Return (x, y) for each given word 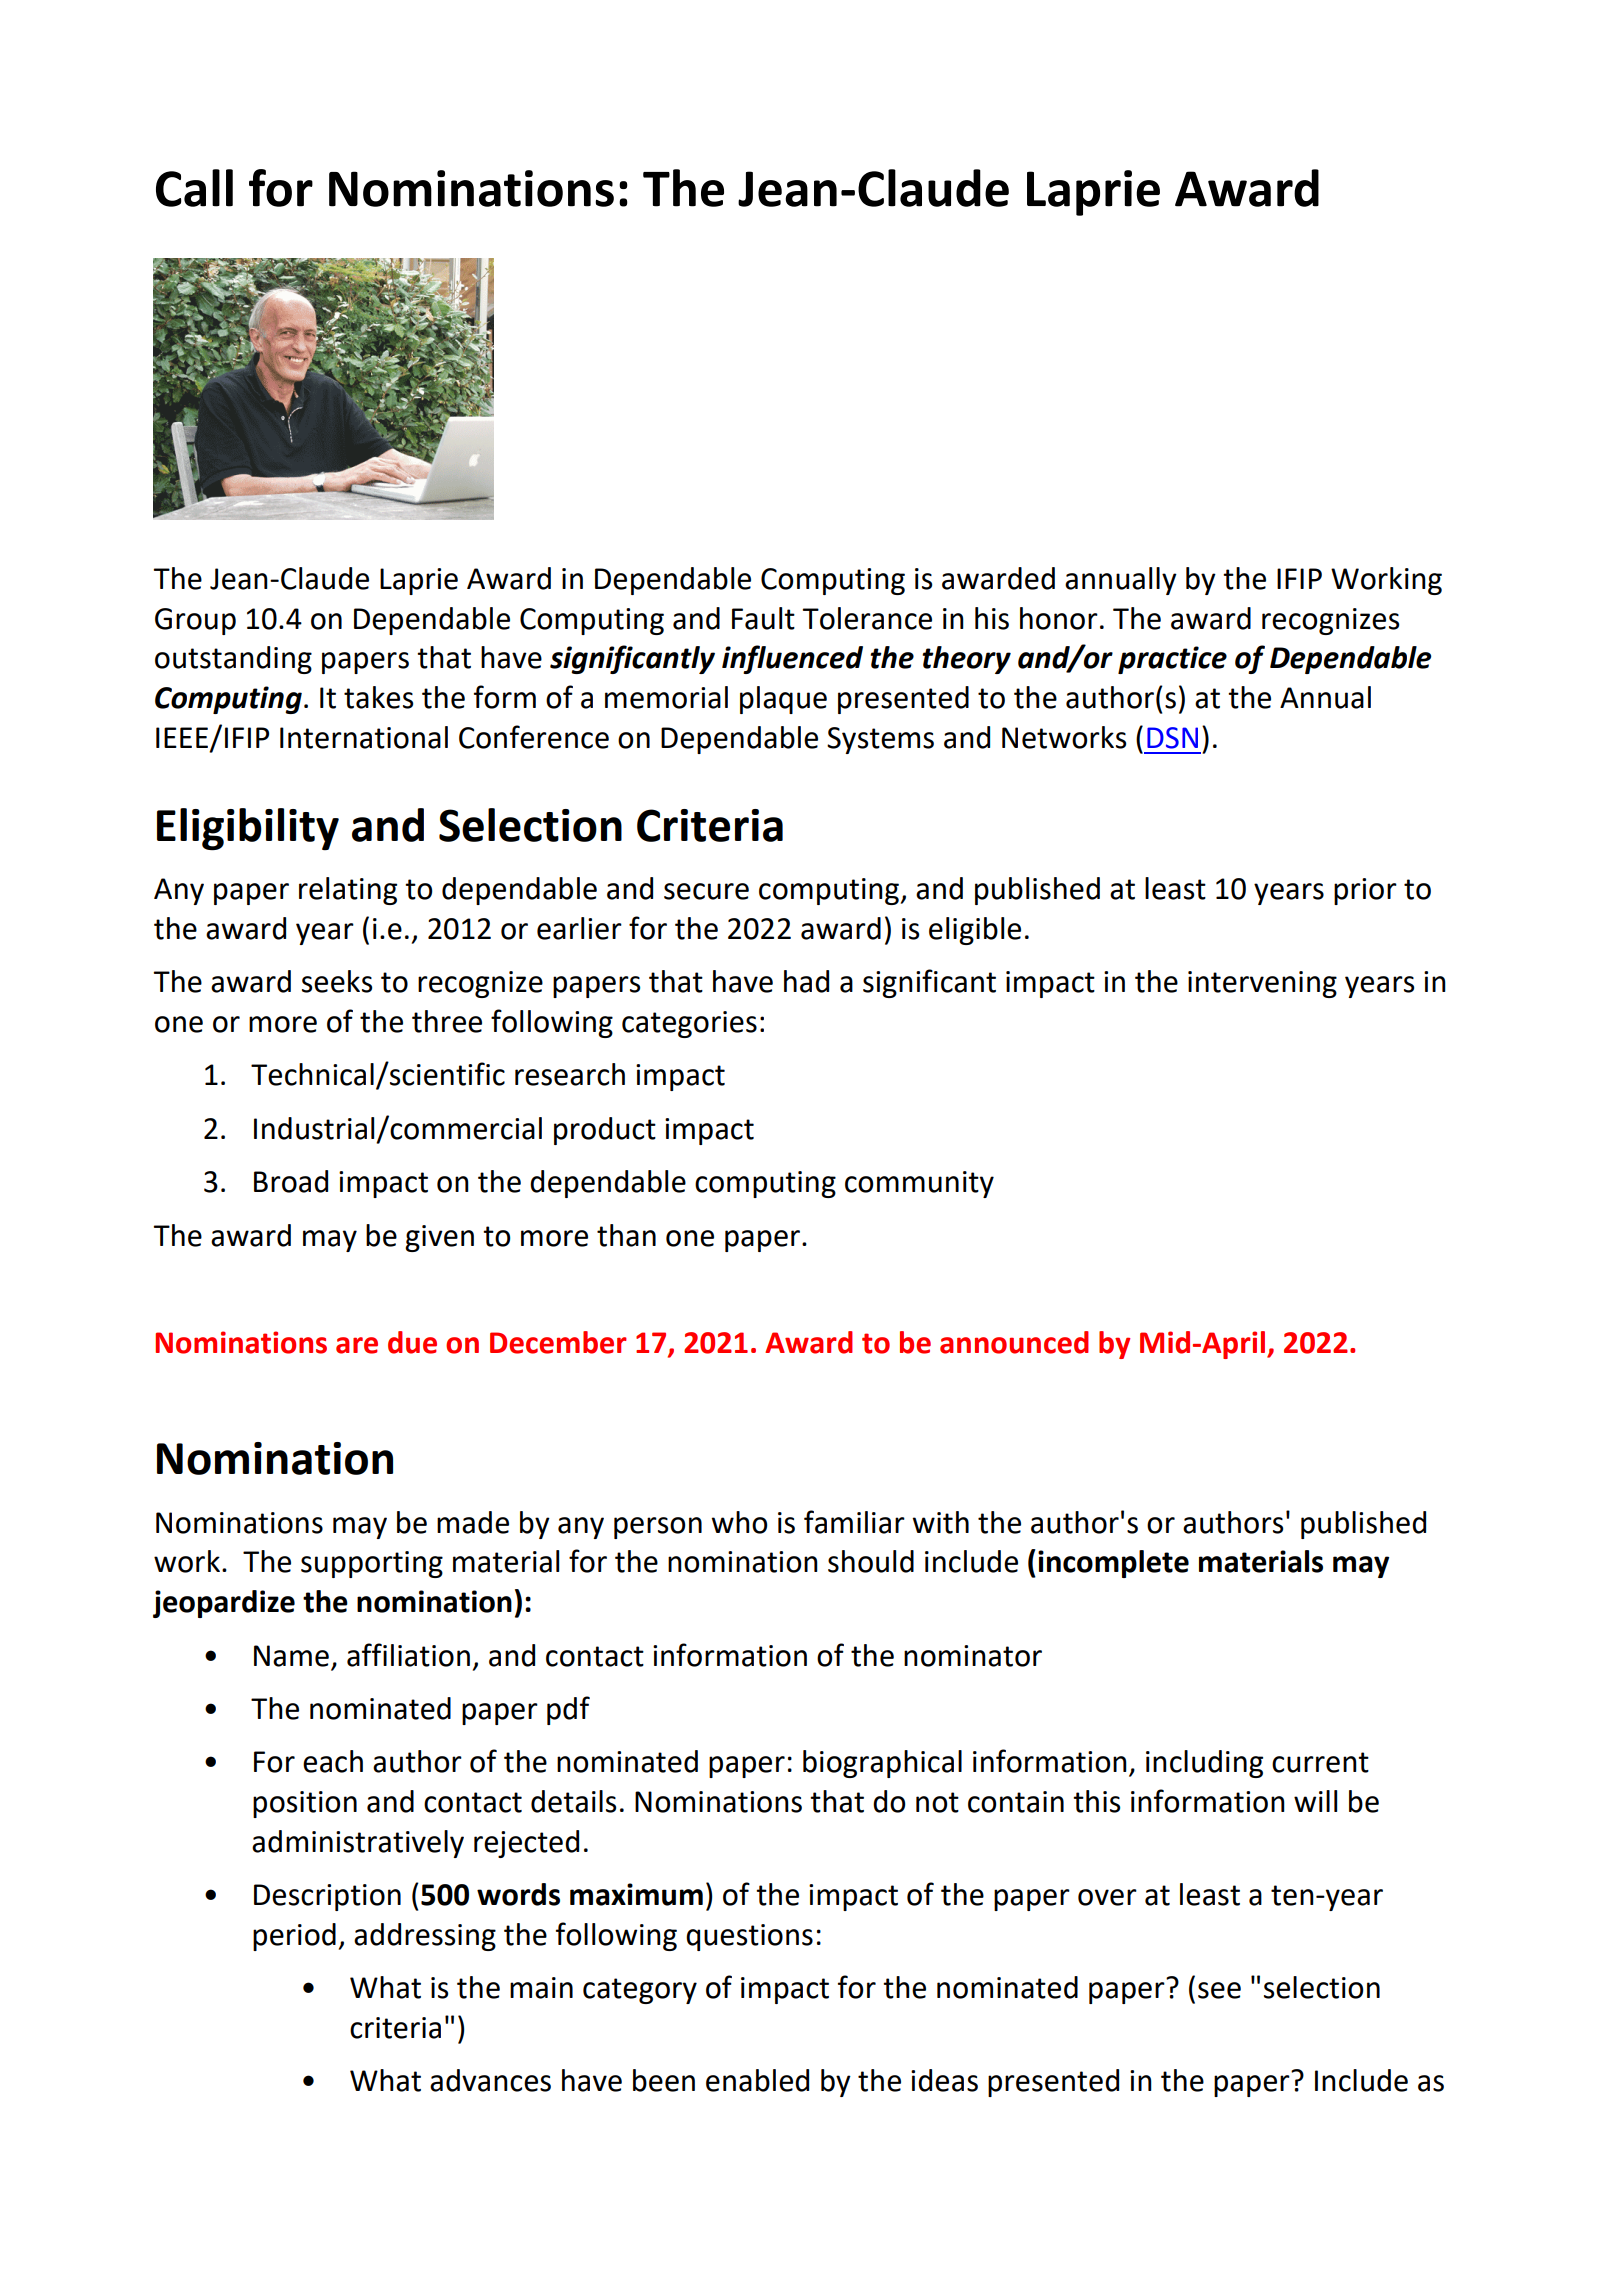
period (294, 1937)
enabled (757, 2080)
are (357, 1345)
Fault (763, 618)
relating (348, 891)
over (1107, 1897)
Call (194, 188)
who (739, 1522)
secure (706, 891)
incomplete (1113, 1564)
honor (1059, 618)
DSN (1172, 738)
